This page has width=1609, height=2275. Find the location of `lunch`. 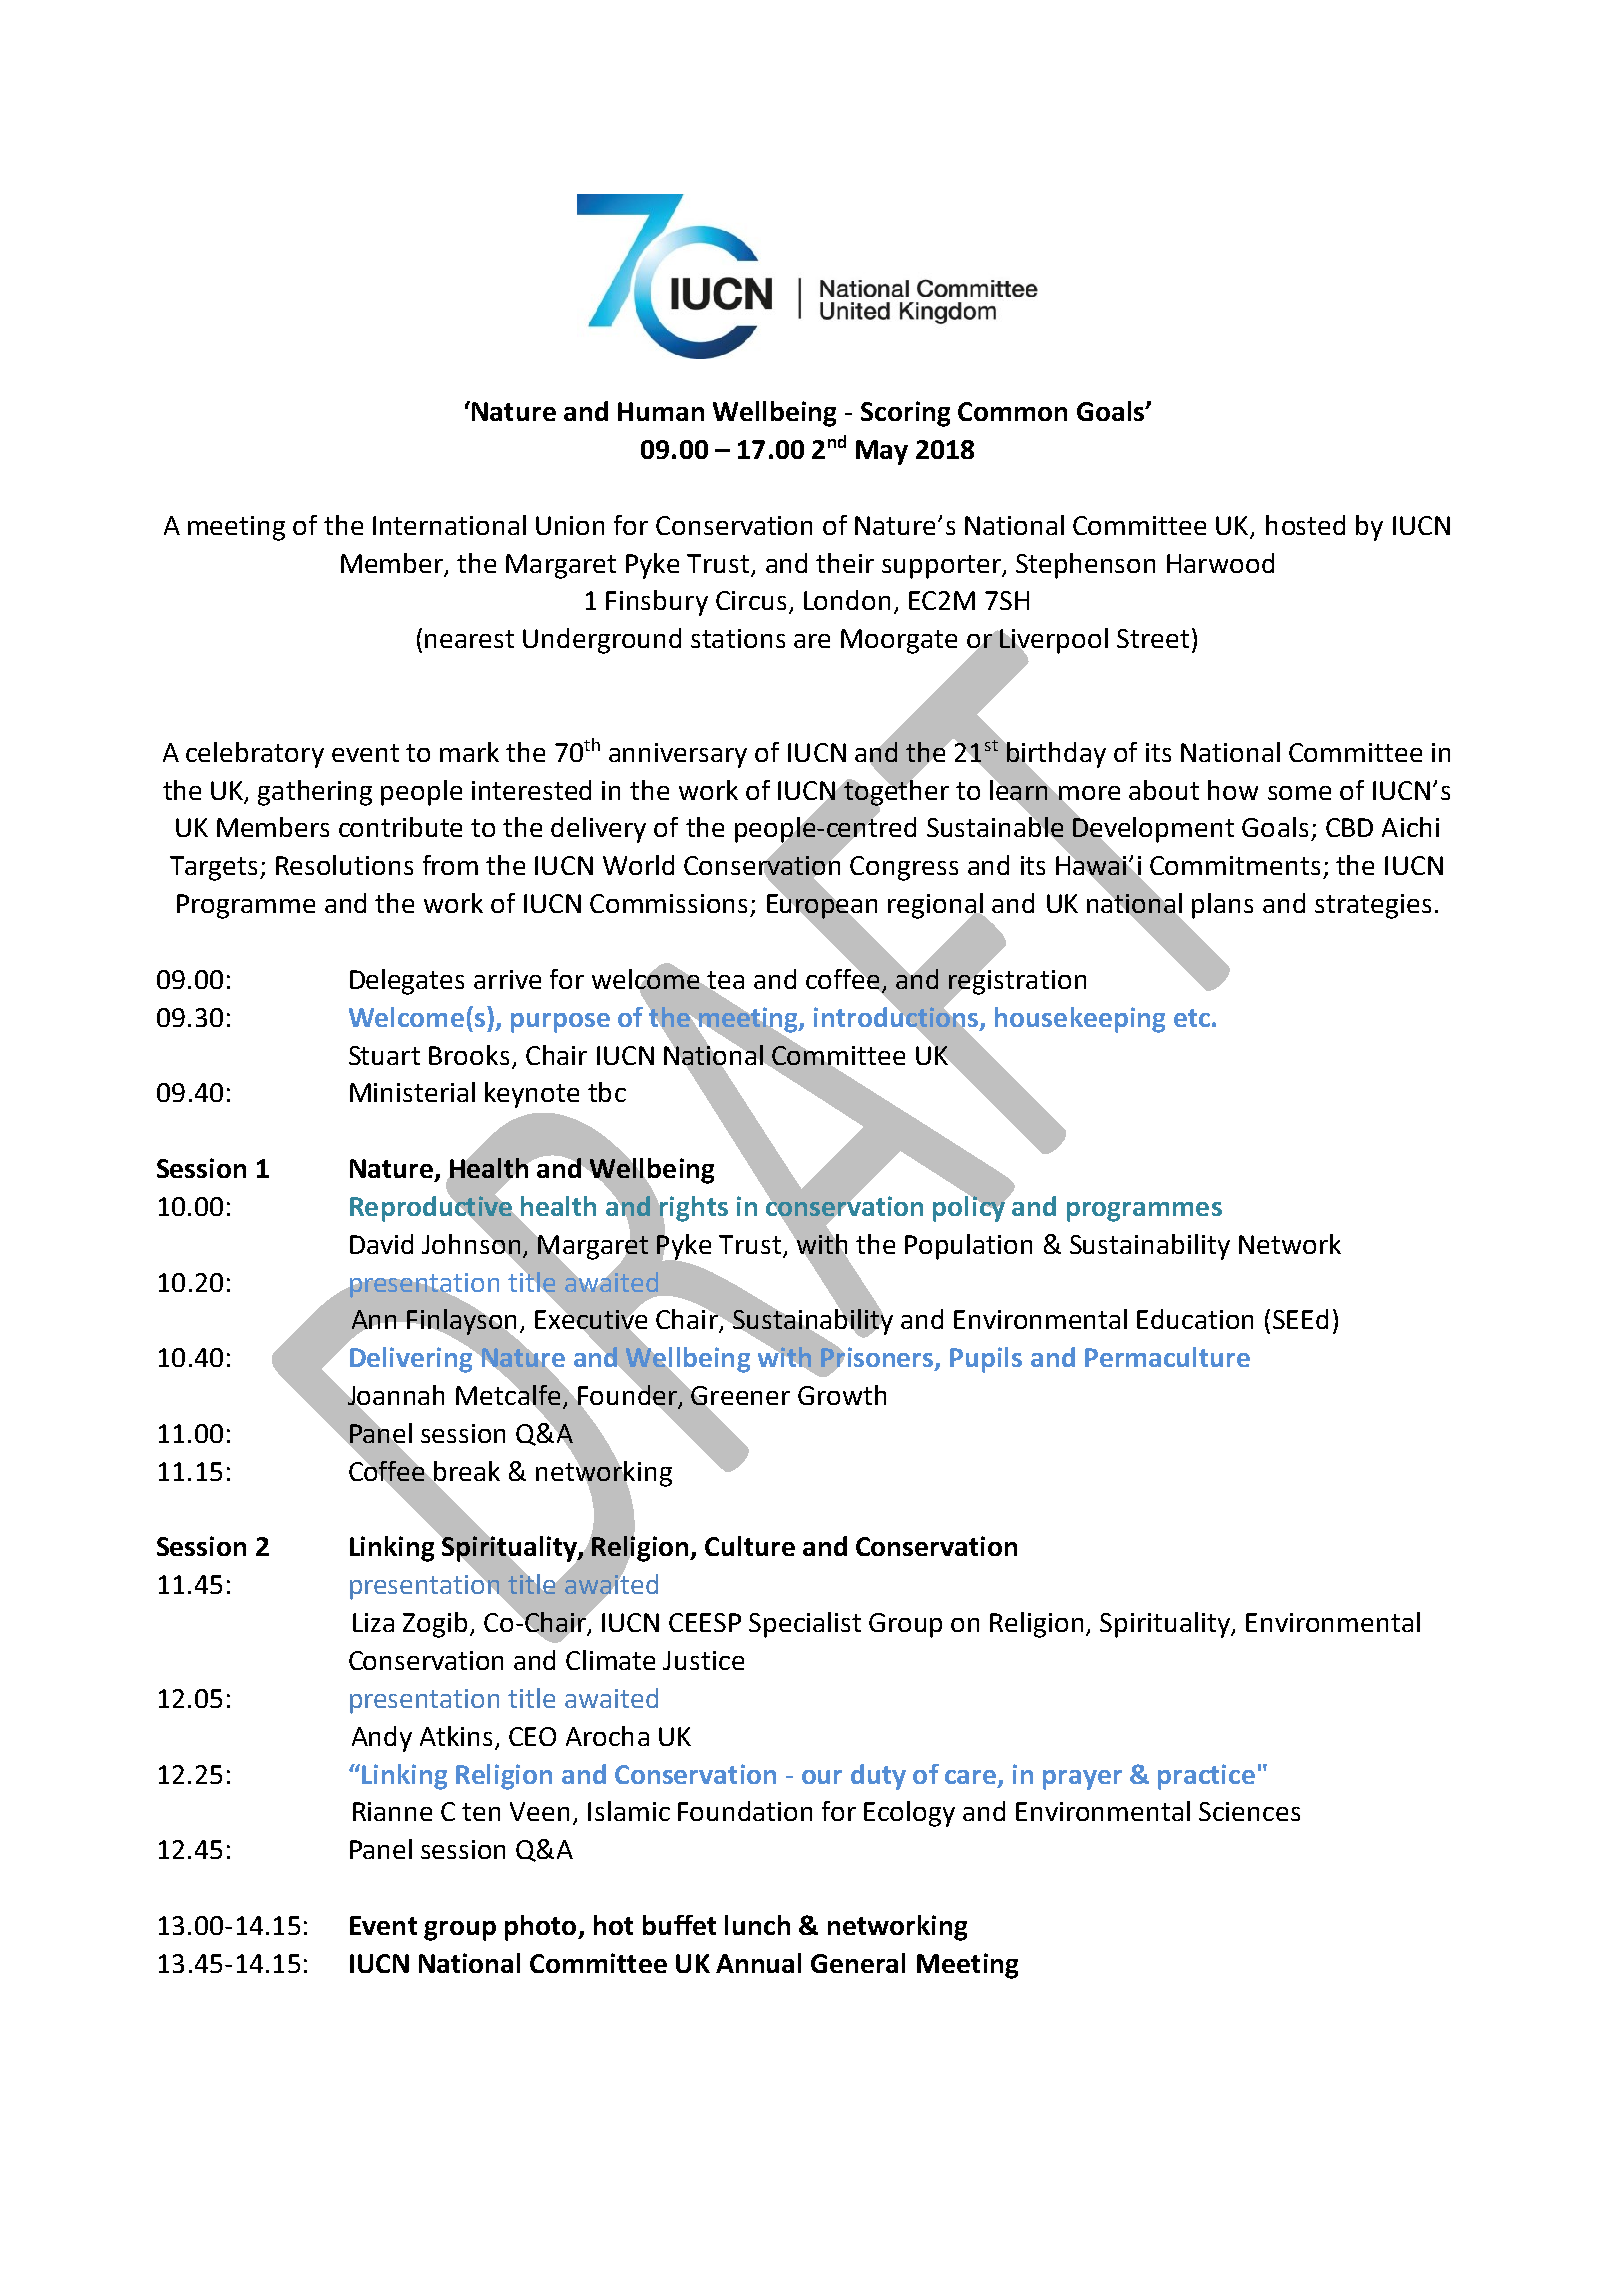

lunch is located at coordinates (757, 1925).
